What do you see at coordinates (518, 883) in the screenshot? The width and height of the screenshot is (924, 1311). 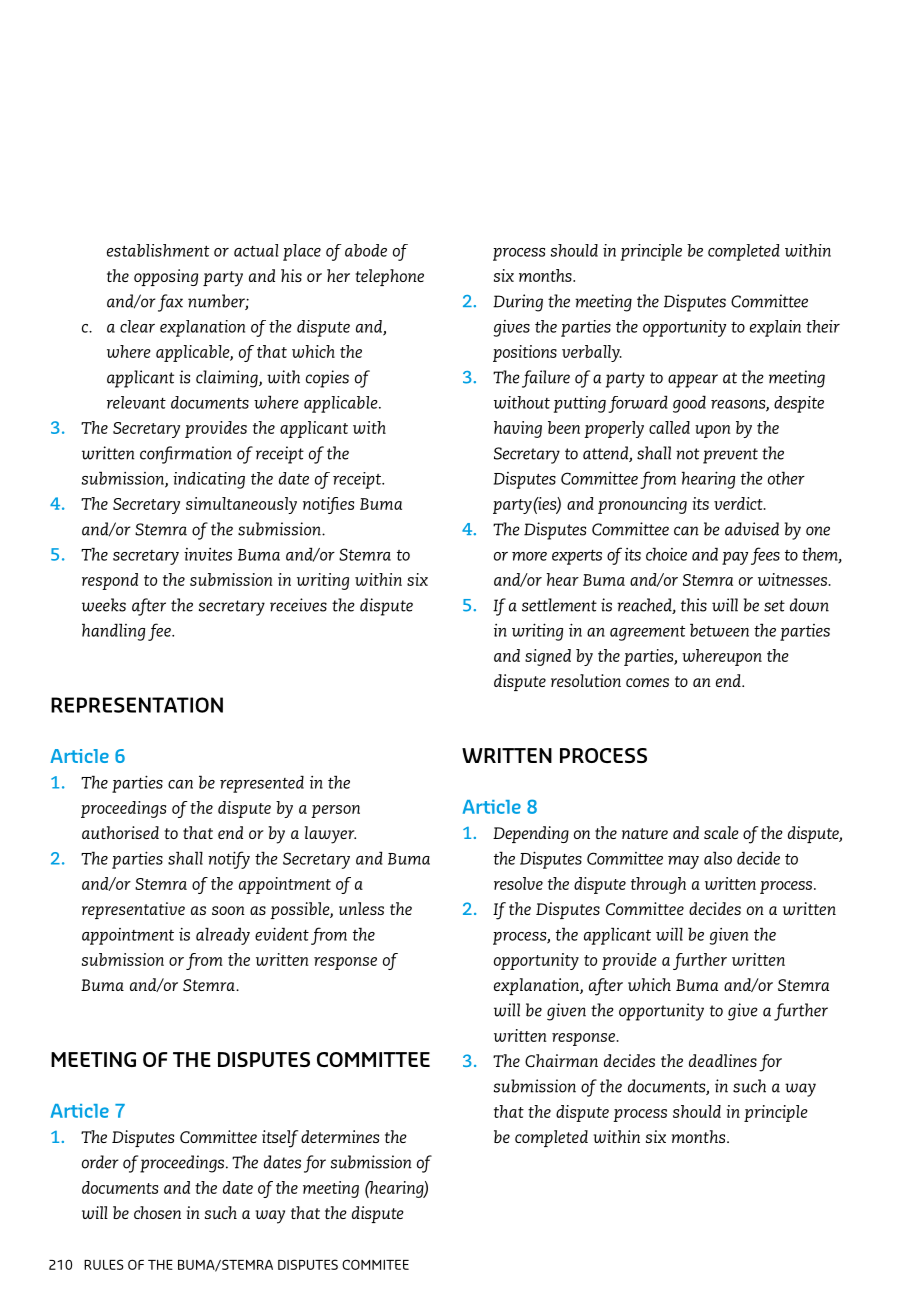 I see `resolve` at bounding box center [518, 883].
